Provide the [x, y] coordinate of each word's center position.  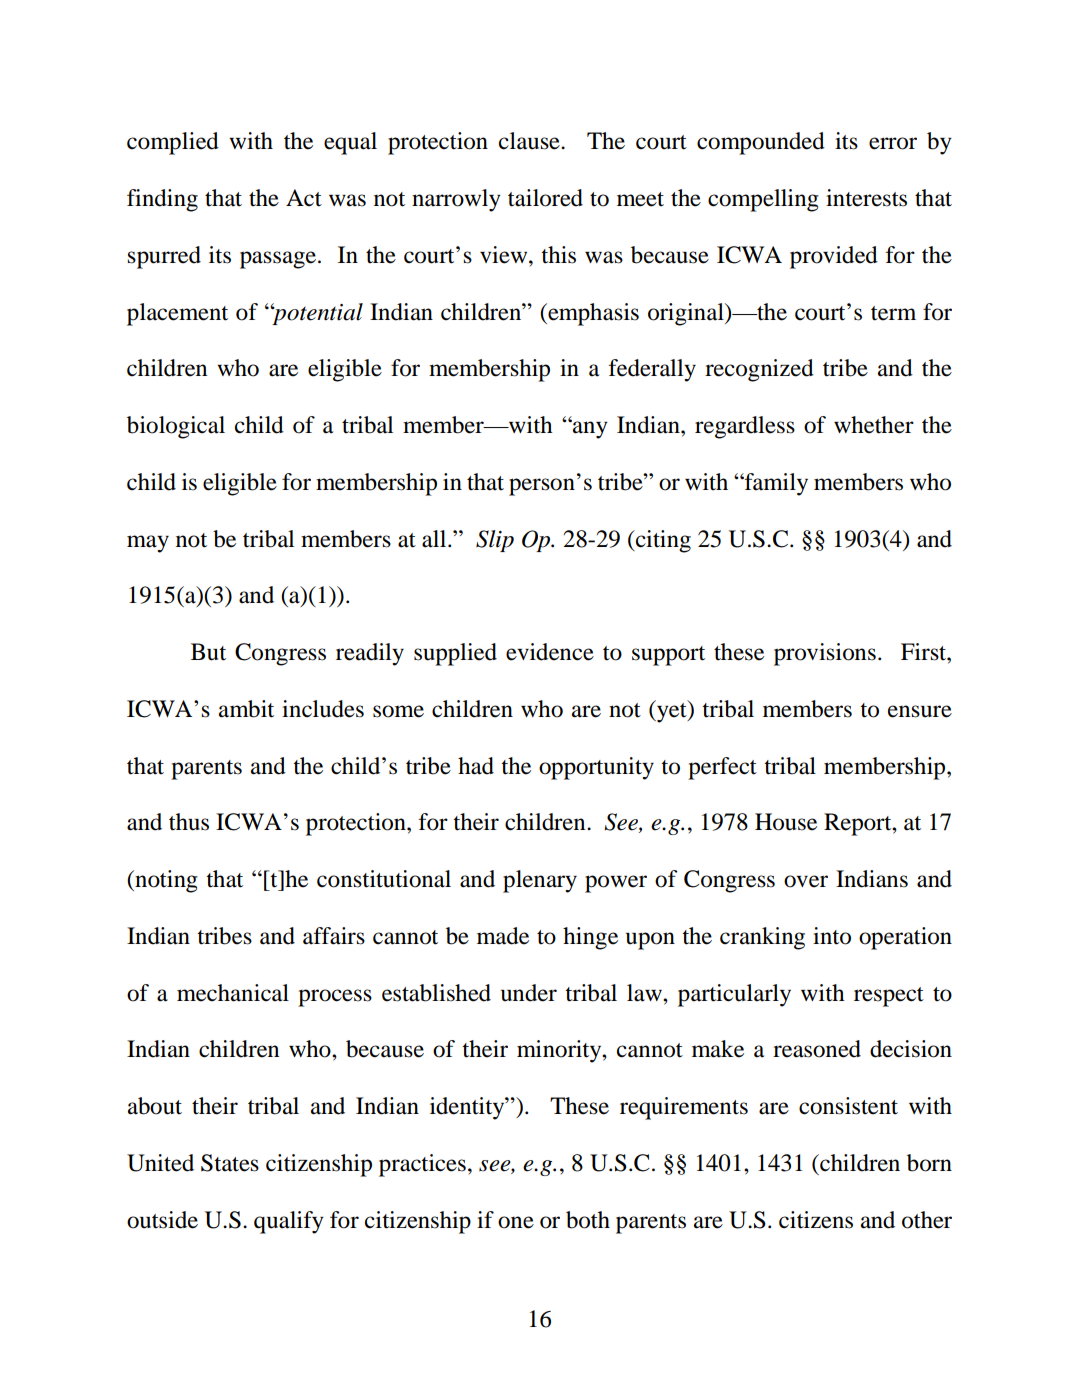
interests [866, 198]
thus [189, 822]
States [230, 1163]
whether [874, 425]
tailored [545, 198]
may [148, 544]
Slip [495, 541]
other [927, 1220]
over [806, 881]
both [588, 1220]
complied [173, 143]
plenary [540, 881]
